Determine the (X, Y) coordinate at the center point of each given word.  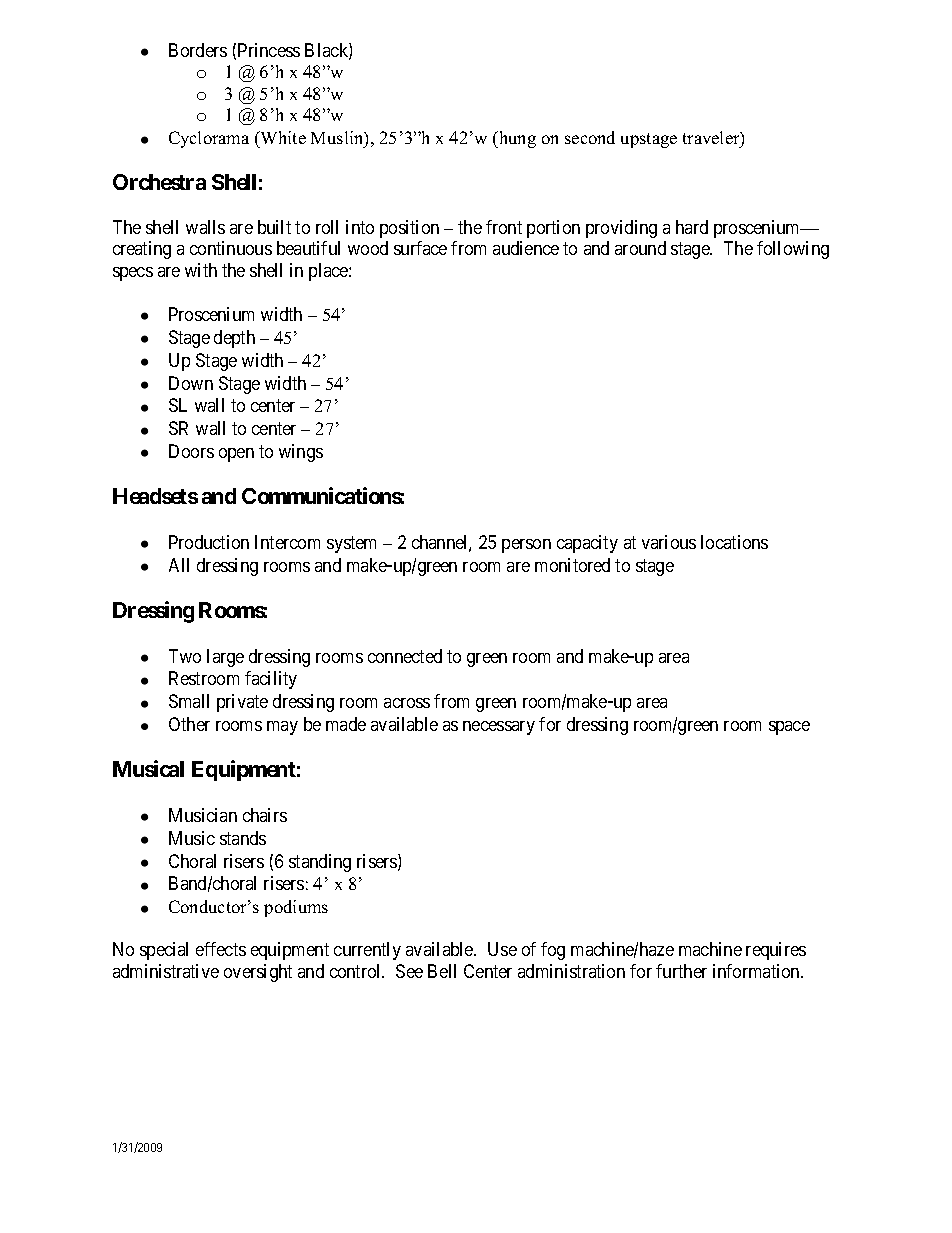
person (526, 546)
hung (516, 139)
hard (692, 227)
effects (221, 949)
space (789, 728)
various (669, 542)
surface (420, 248)
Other (189, 724)
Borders (198, 50)
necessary (499, 728)
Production (209, 542)
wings (301, 453)
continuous (231, 248)
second (590, 137)
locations (734, 542)
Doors (191, 451)
